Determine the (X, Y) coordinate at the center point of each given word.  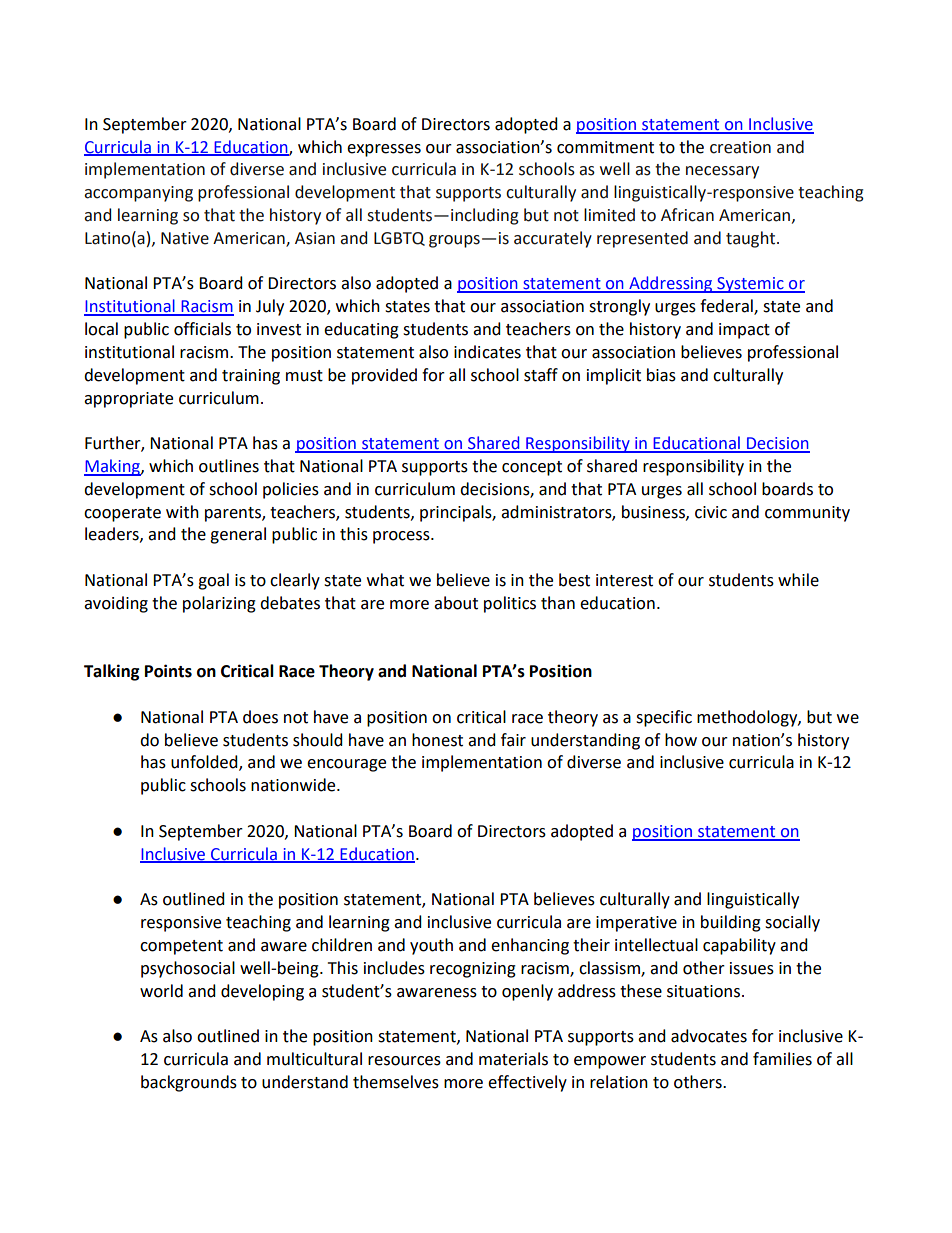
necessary (722, 172)
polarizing (219, 604)
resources (404, 1061)
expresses (384, 150)
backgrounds (189, 1083)
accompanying (138, 194)
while (798, 580)
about (456, 603)
